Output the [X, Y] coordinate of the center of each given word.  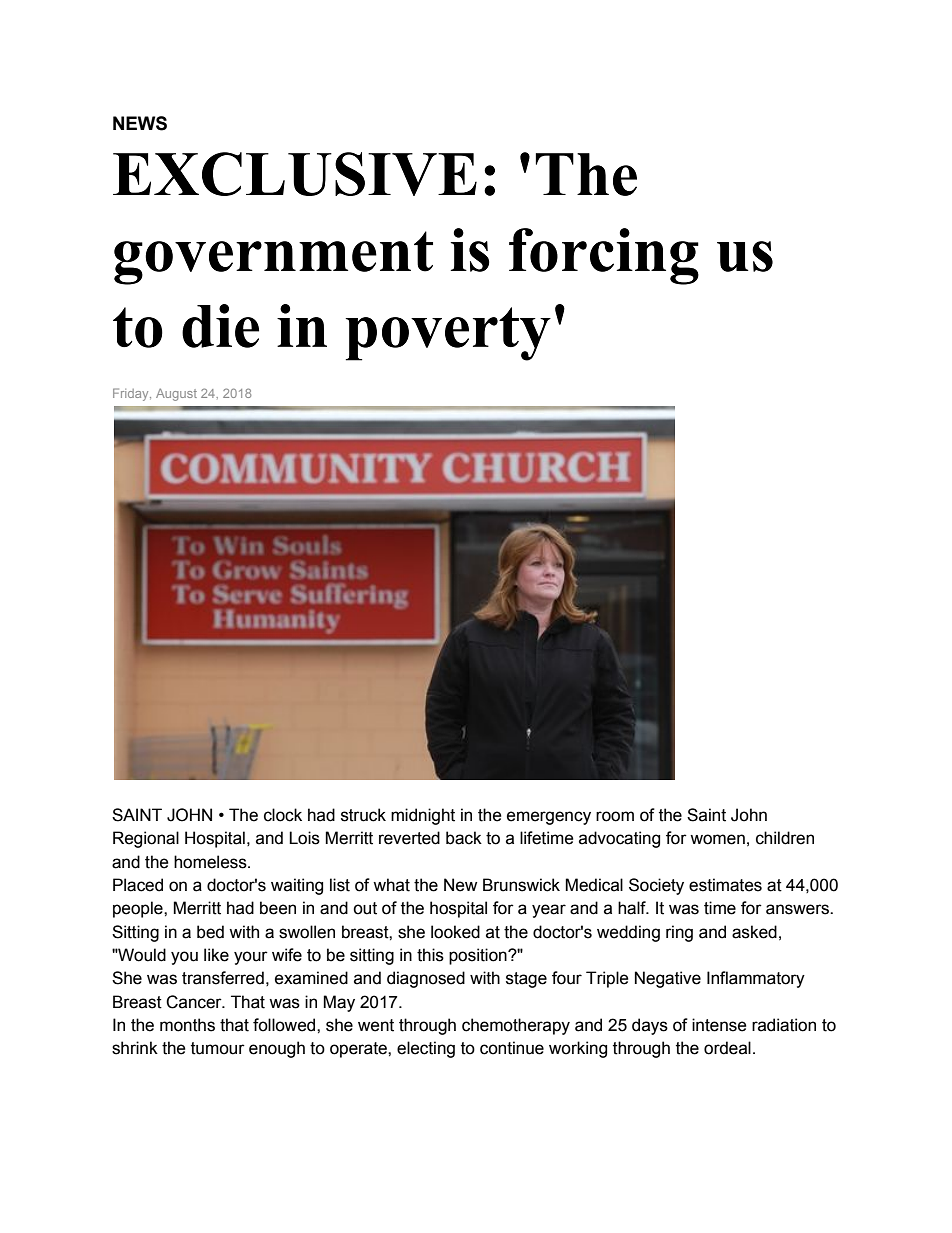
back [464, 838]
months [187, 1025]
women [717, 839]
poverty [448, 334]
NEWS [140, 123]
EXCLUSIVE [295, 174]
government [273, 258]
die [220, 326]
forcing [604, 256]
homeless [211, 862]
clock [283, 815]
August [176, 394]
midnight [423, 816]
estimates [725, 885]
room [615, 816]
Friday [132, 394]
